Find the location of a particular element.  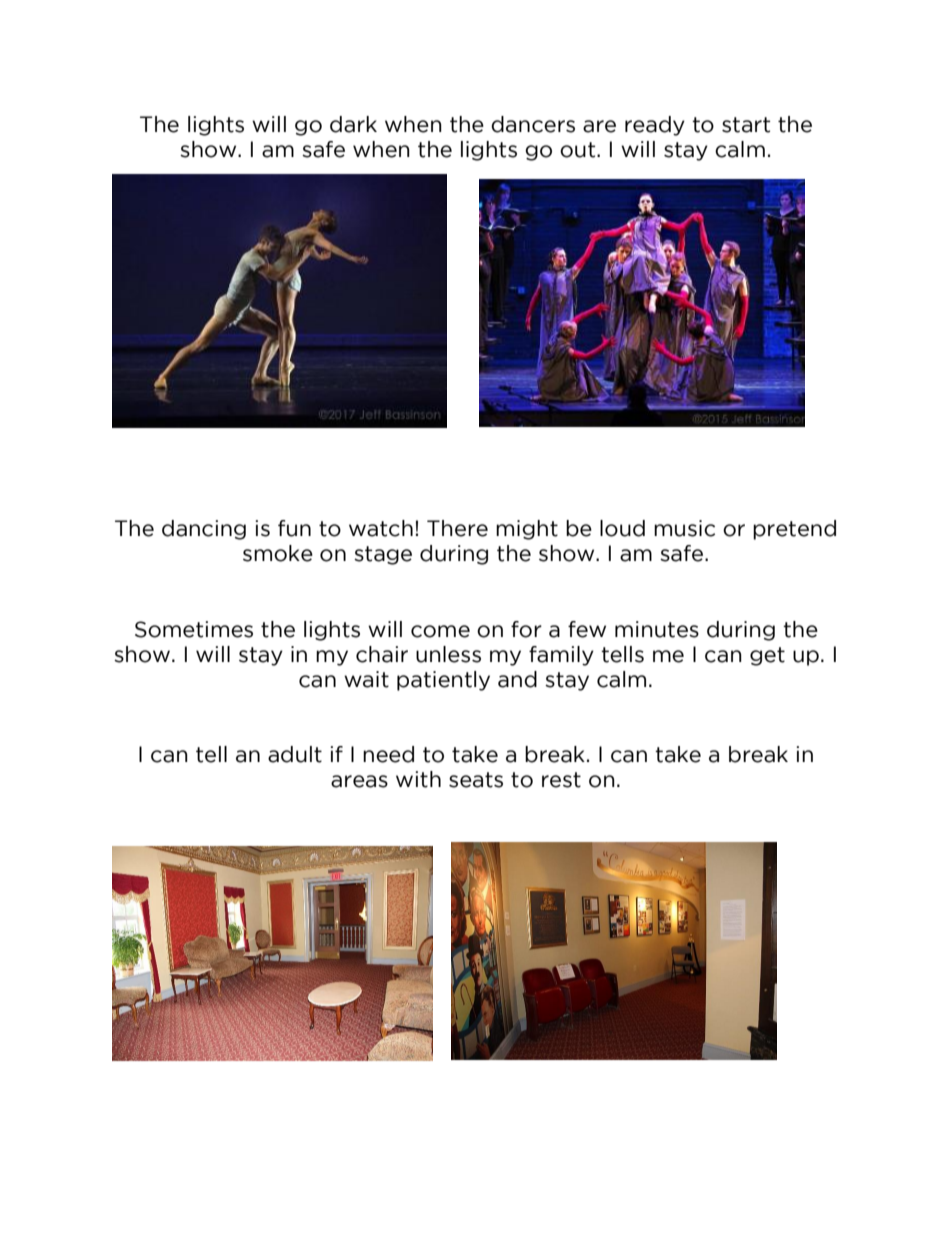

dancers is located at coordinates (533, 124).
